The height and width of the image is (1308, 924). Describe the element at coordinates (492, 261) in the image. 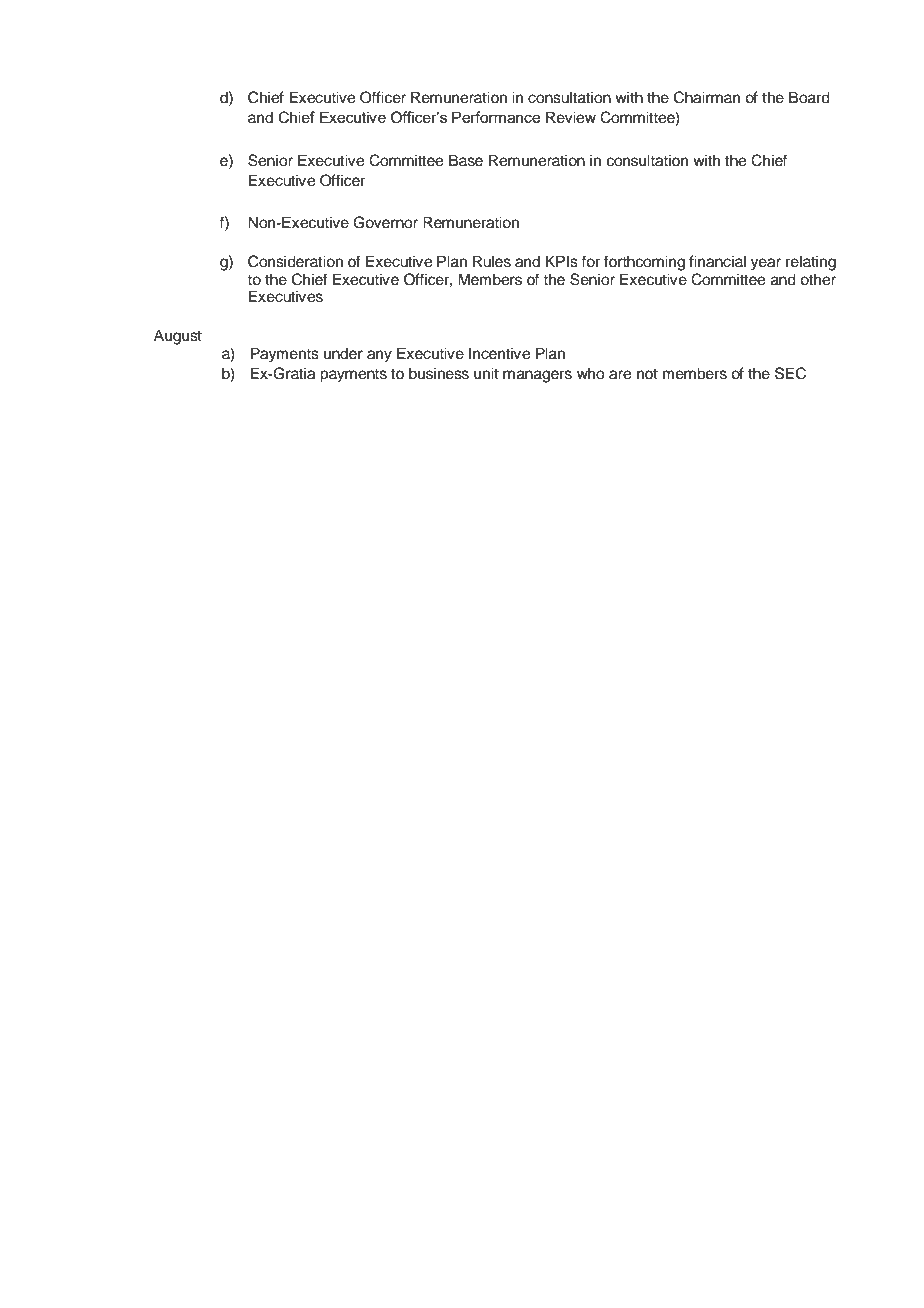

I see `Rules` at that location.
